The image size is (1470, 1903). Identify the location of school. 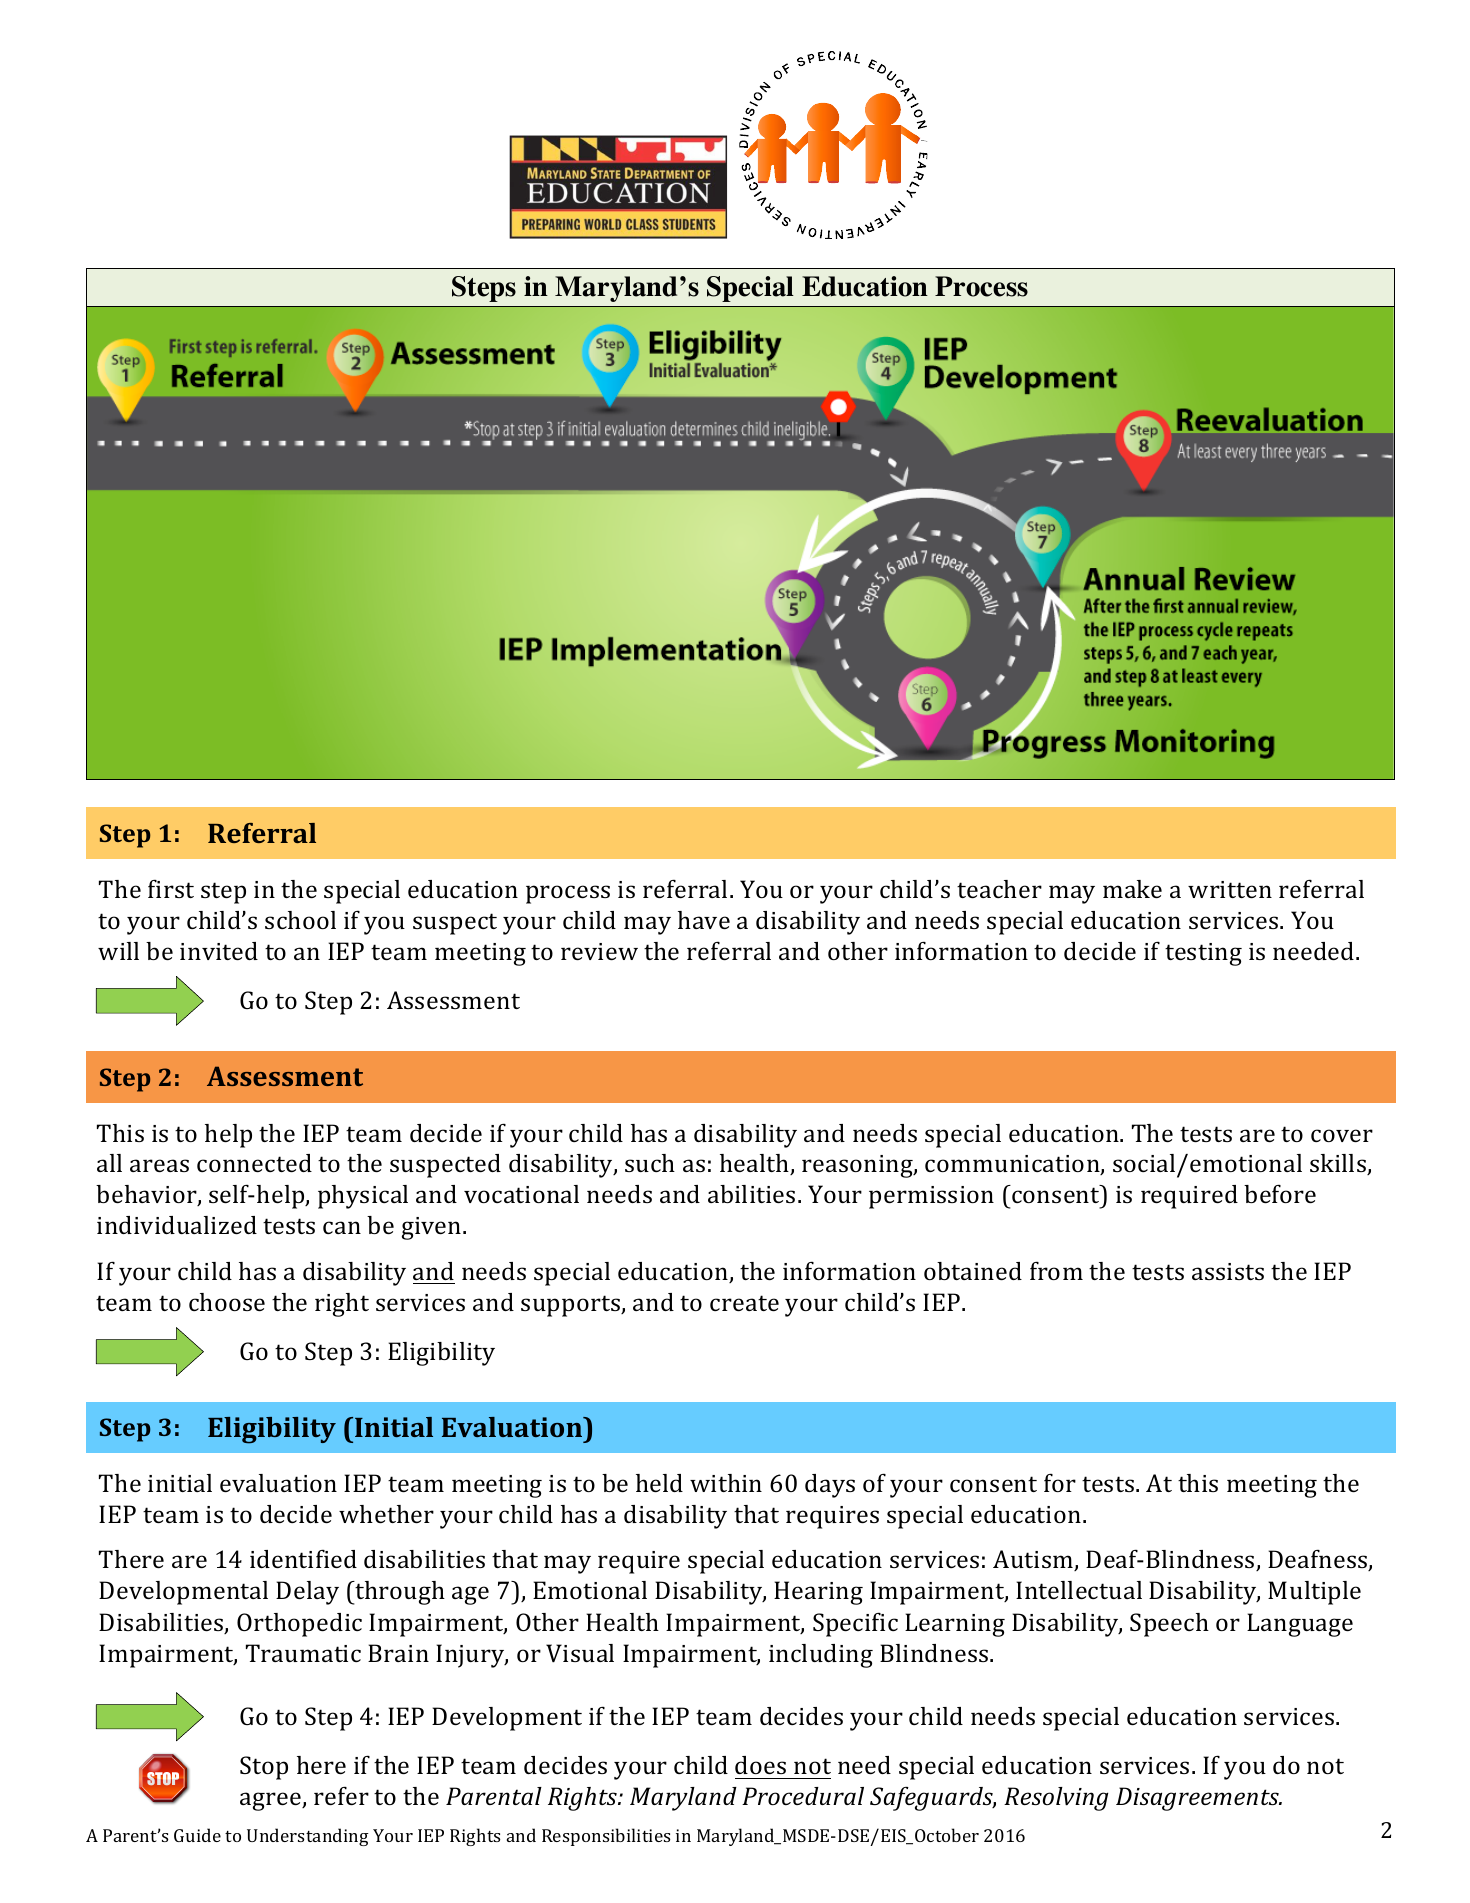
(300, 920).
